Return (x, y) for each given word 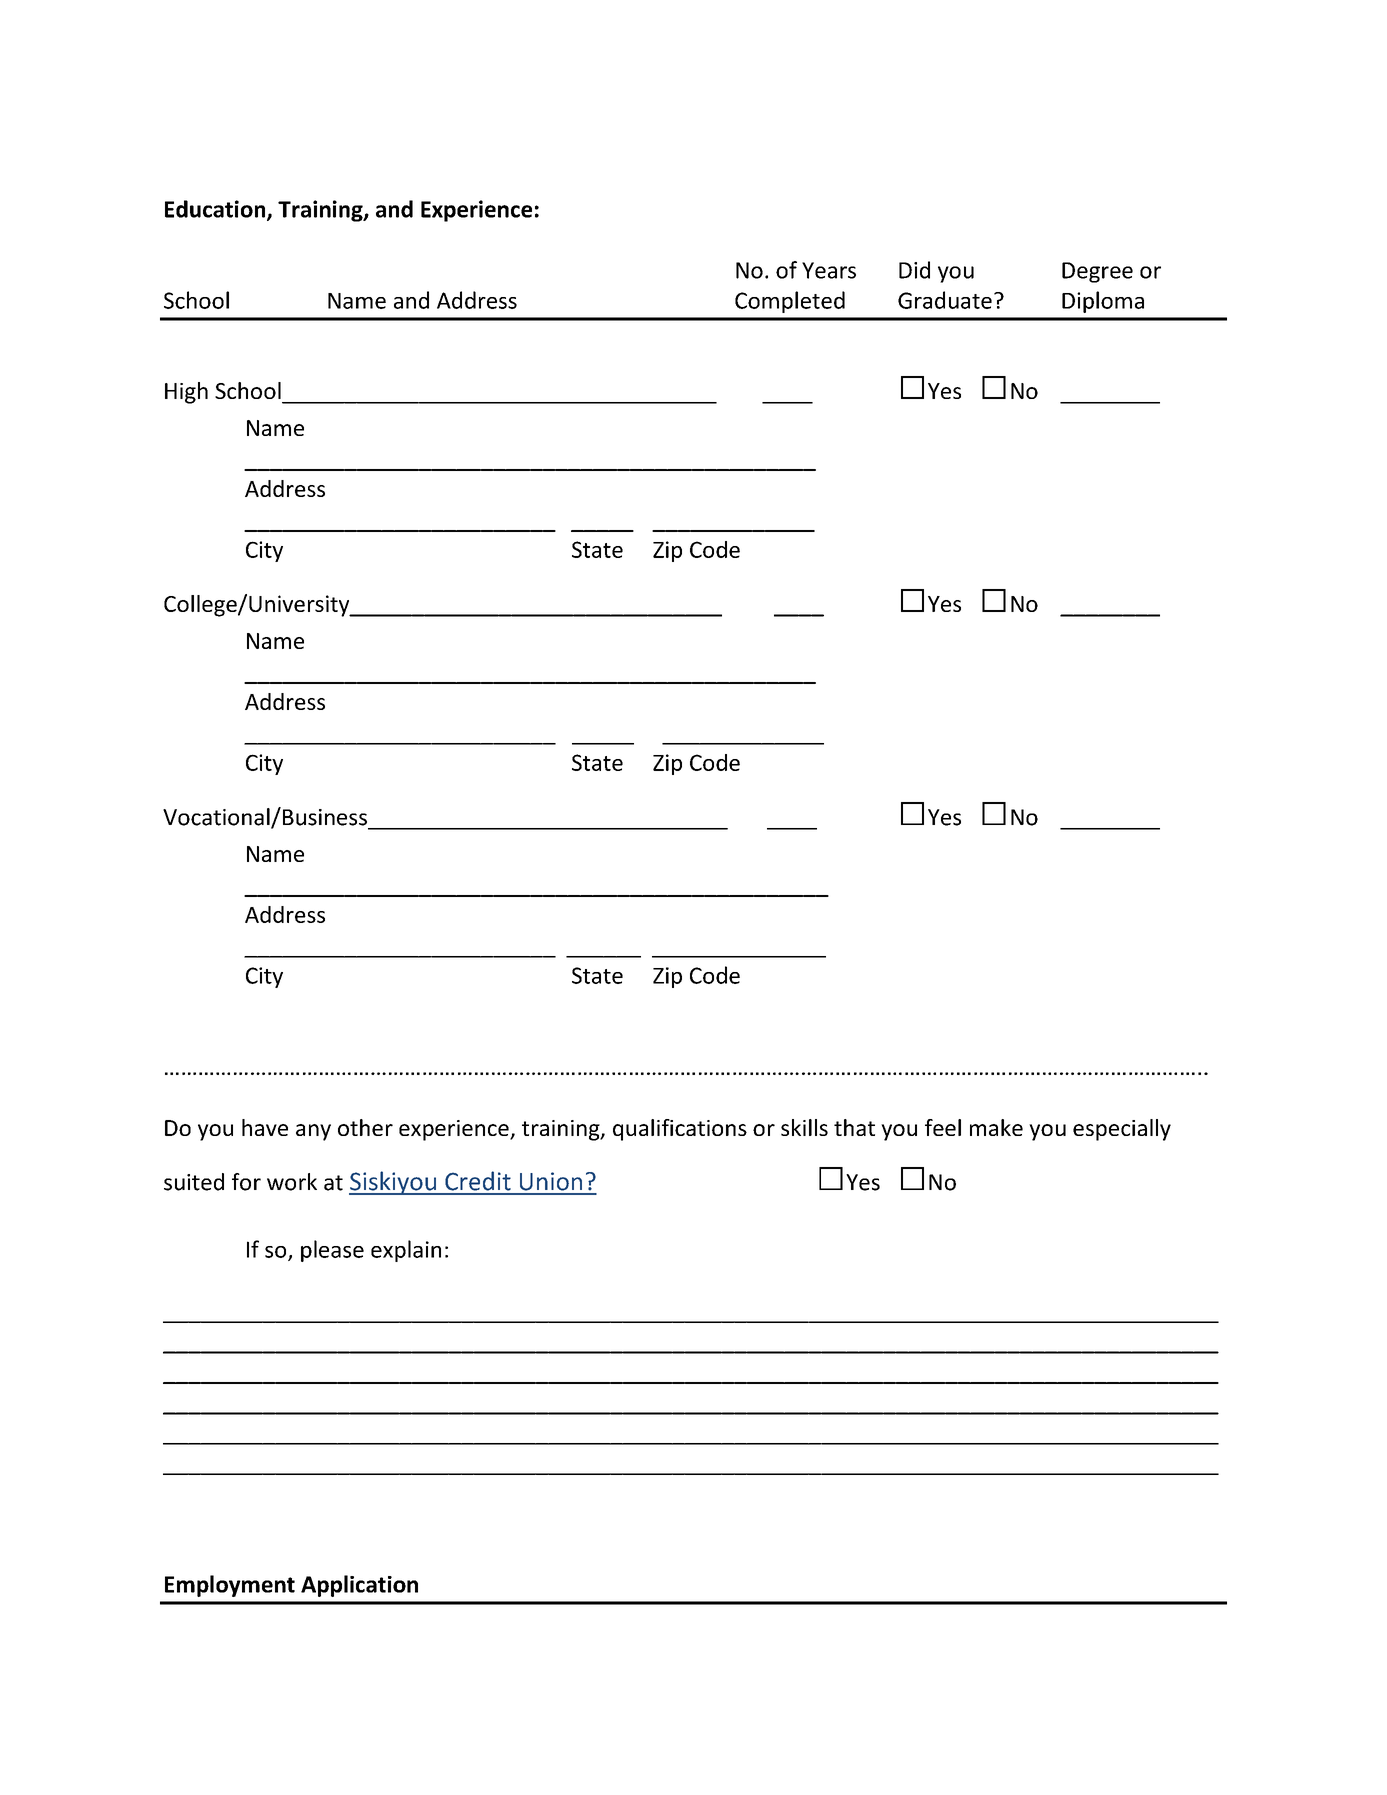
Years (829, 270)
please (332, 1251)
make (996, 1127)
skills (804, 1127)
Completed (790, 302)
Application (359, 1586)
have (265, 1127)
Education (216, 210)
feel (943, 1127)
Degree (1097, 272)
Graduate (945, 300)
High (186, 393)
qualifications (680, 1130)
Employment (230, 1586)
